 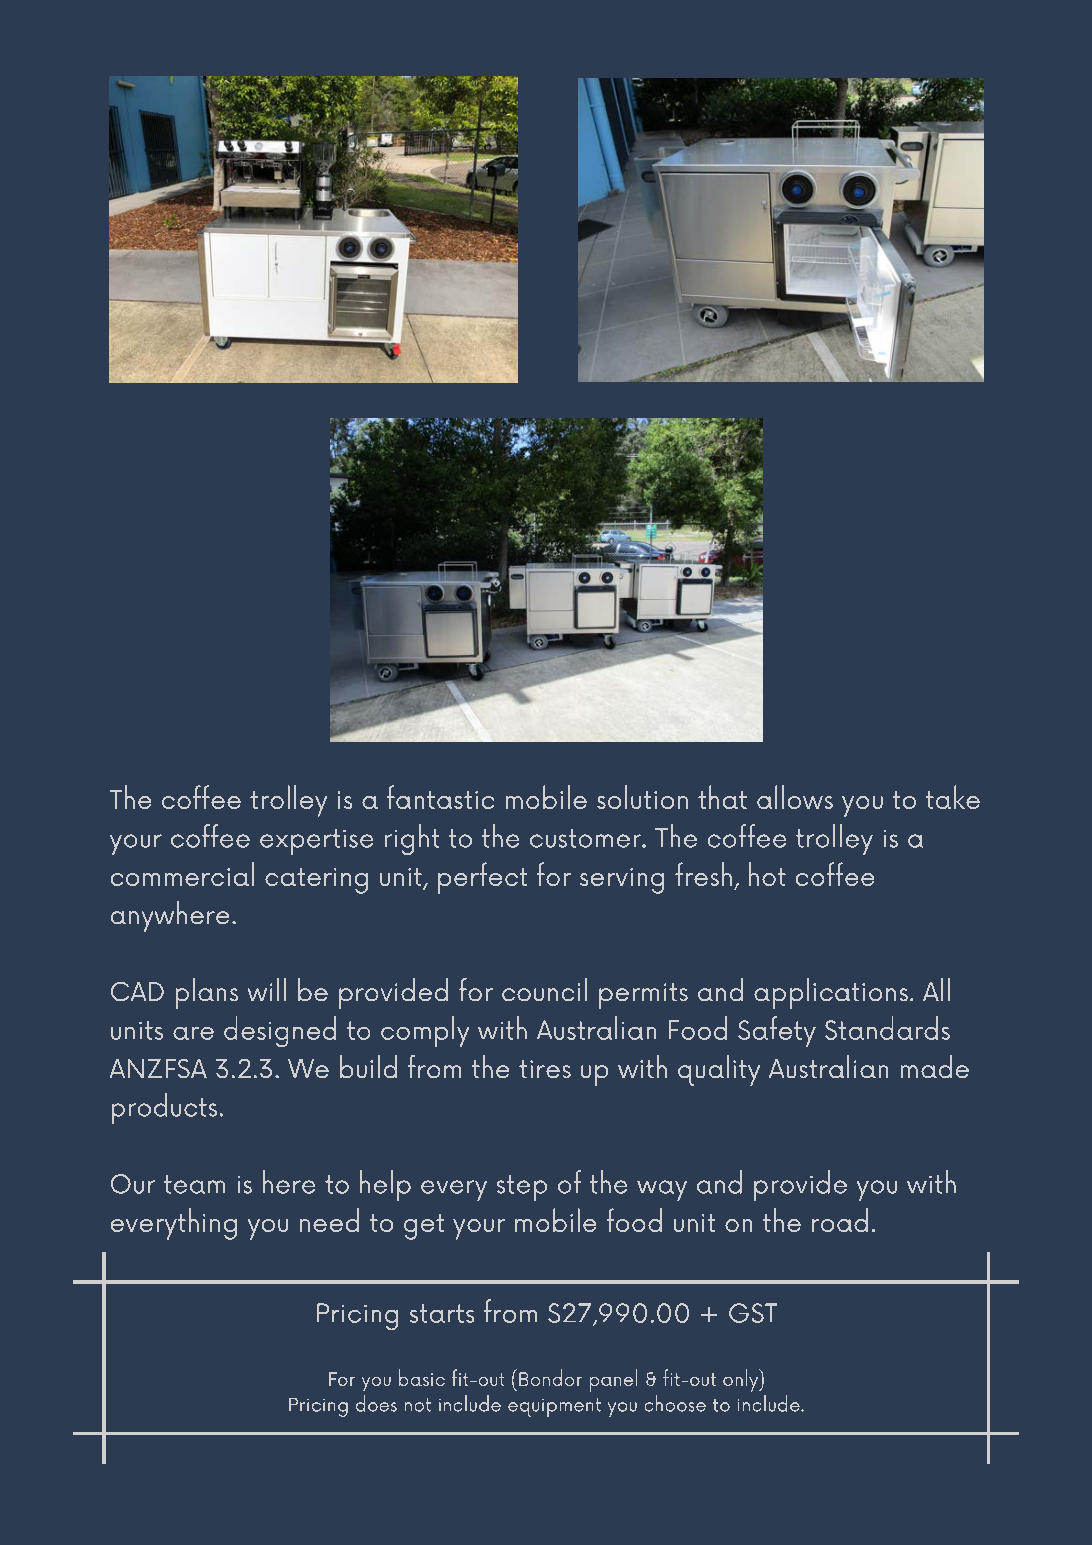 What do you see at coordinates (267, 989) in the screenshot?
I see `will` at bounding box center [267, 989].
